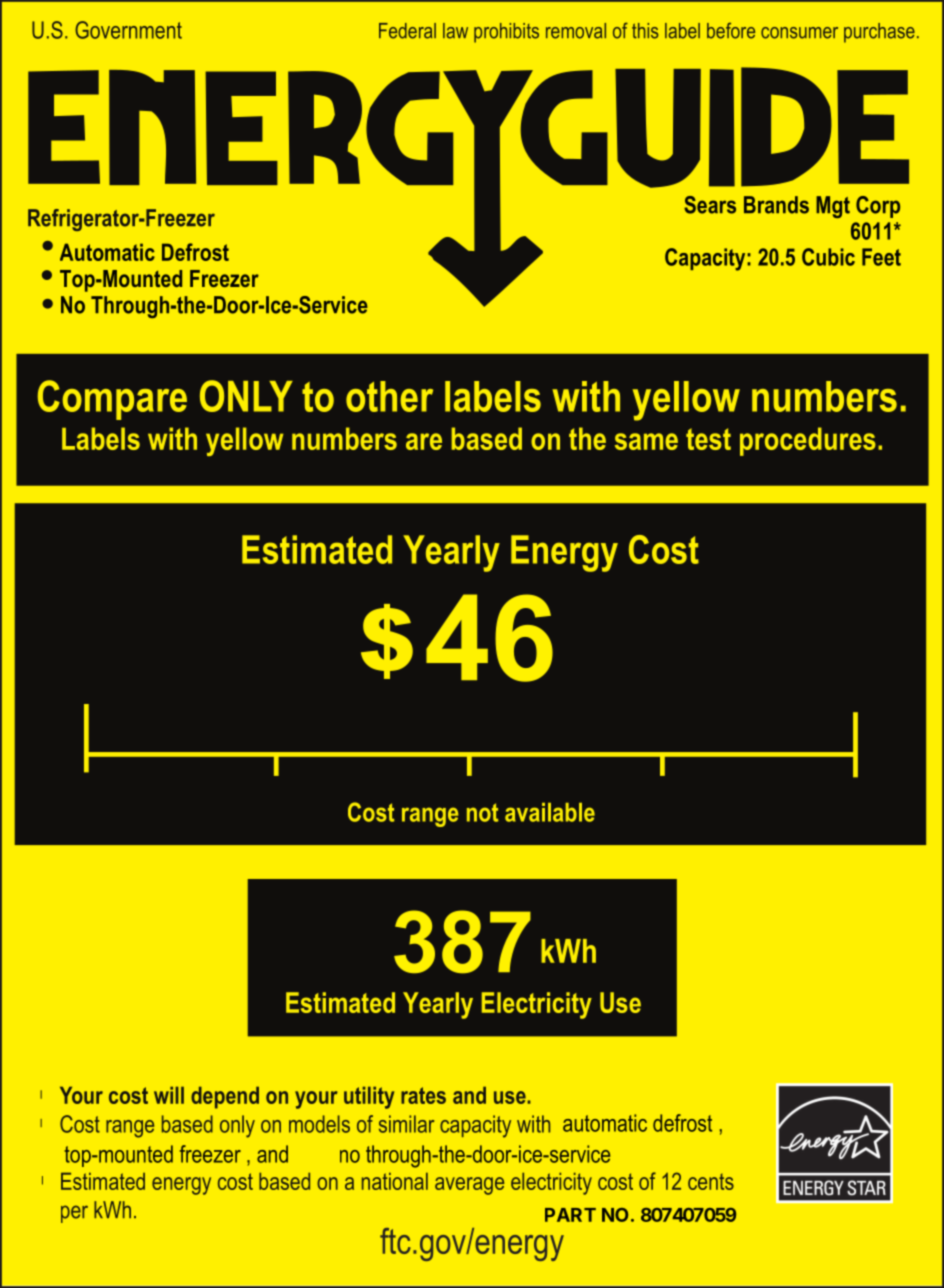 The width and height of the screenshot is (944, 1288). What do you see at coordinates (112, 400) in the screenshot?
I see `Compare` at bounding box center [112, 400].
